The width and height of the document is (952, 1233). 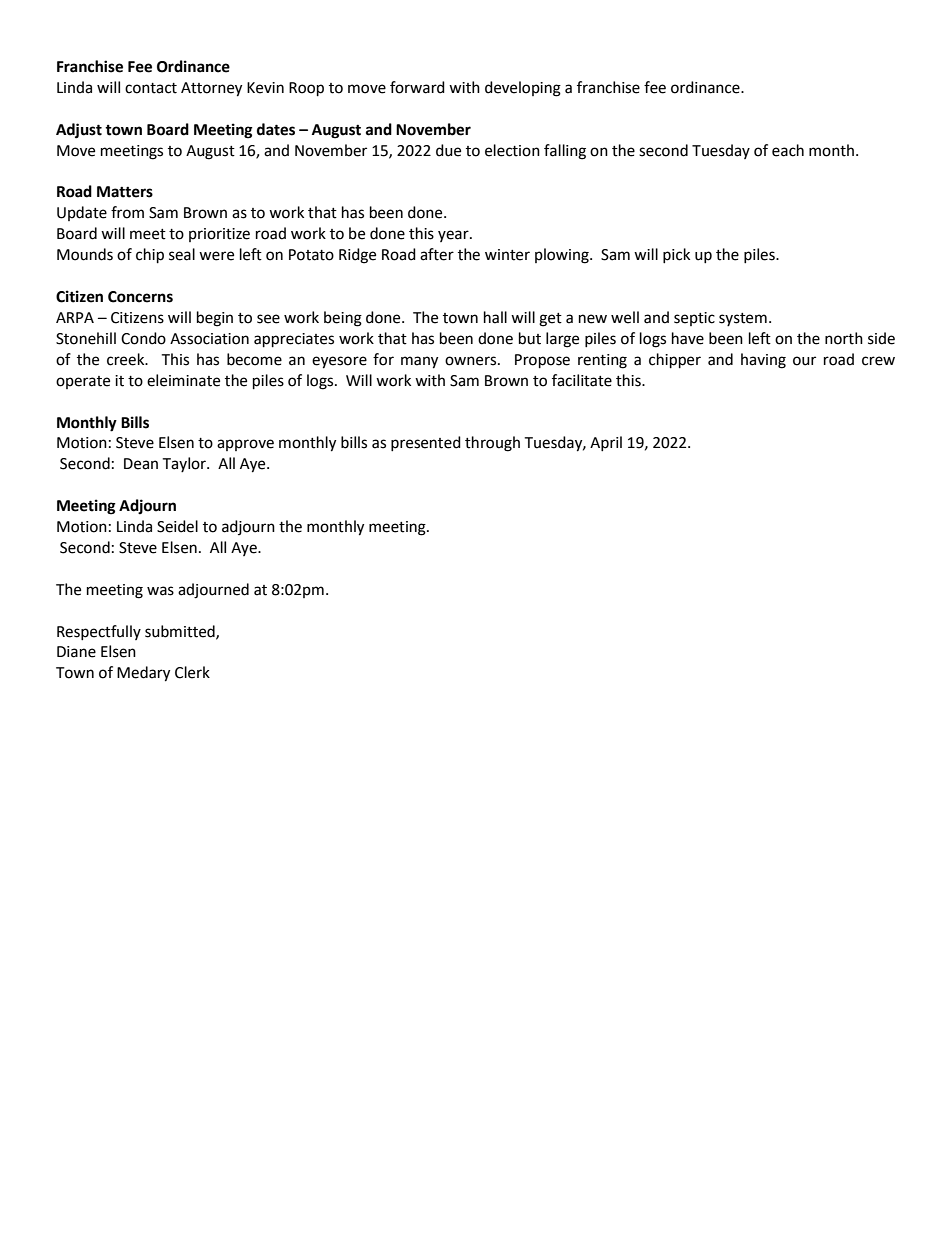 What do you see at coordinates (160, 591) in the document?
I see `was` at bounding box center [160, 591].
